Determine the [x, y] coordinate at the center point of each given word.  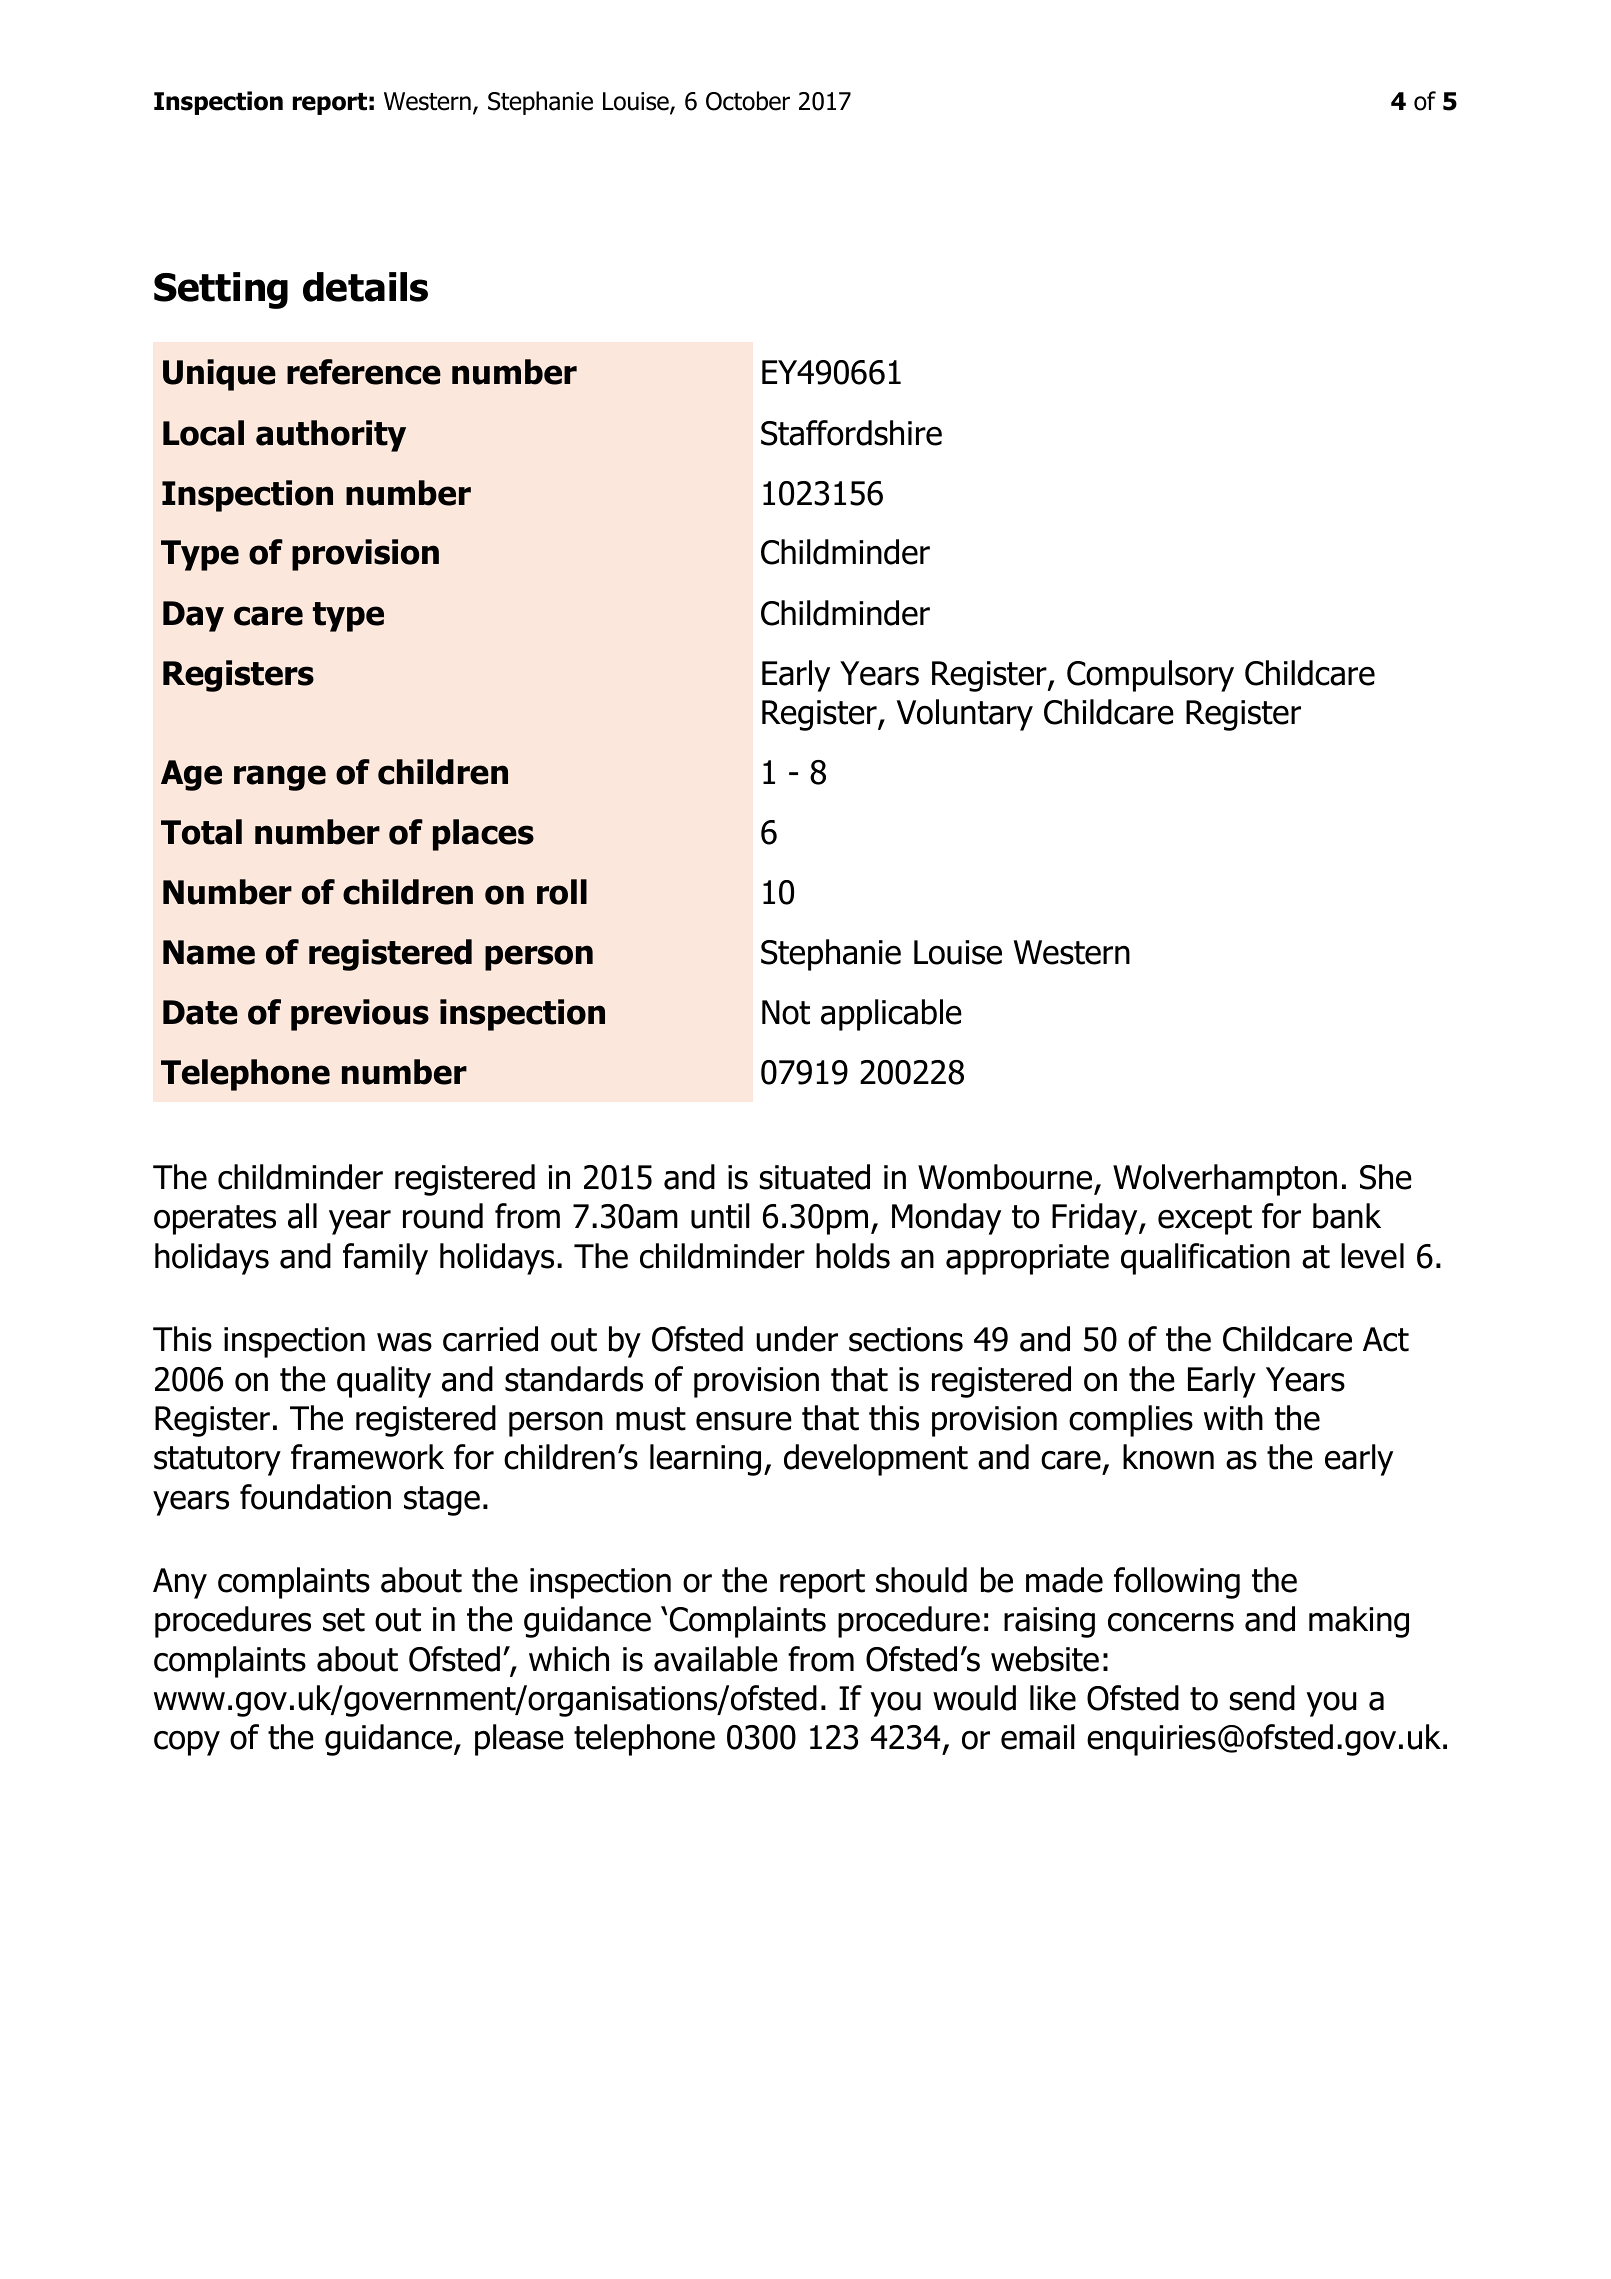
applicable [891, 1015]
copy [187, 1743]
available [716, 1659]
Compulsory [1150, 676]
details [365, 287]
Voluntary [965, 715]
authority [331, 436]
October [748, 101]
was [404, 1342]
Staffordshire [851, 433]
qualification [1205, 1259]
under [797, 1339]
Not [786, 1012]
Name [209, 952]
